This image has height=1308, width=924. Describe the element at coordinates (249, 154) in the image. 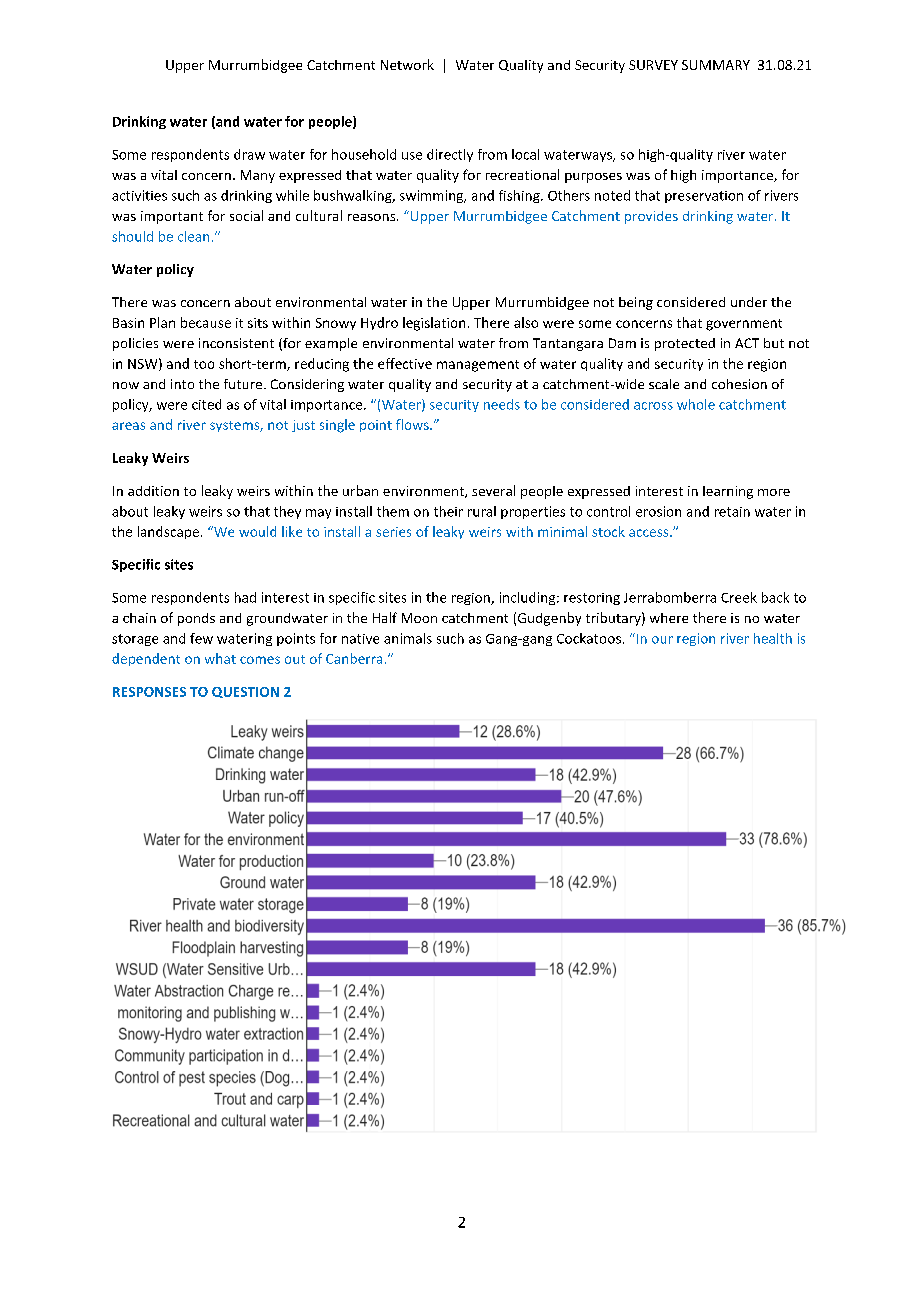

I see `draw` at that location.
